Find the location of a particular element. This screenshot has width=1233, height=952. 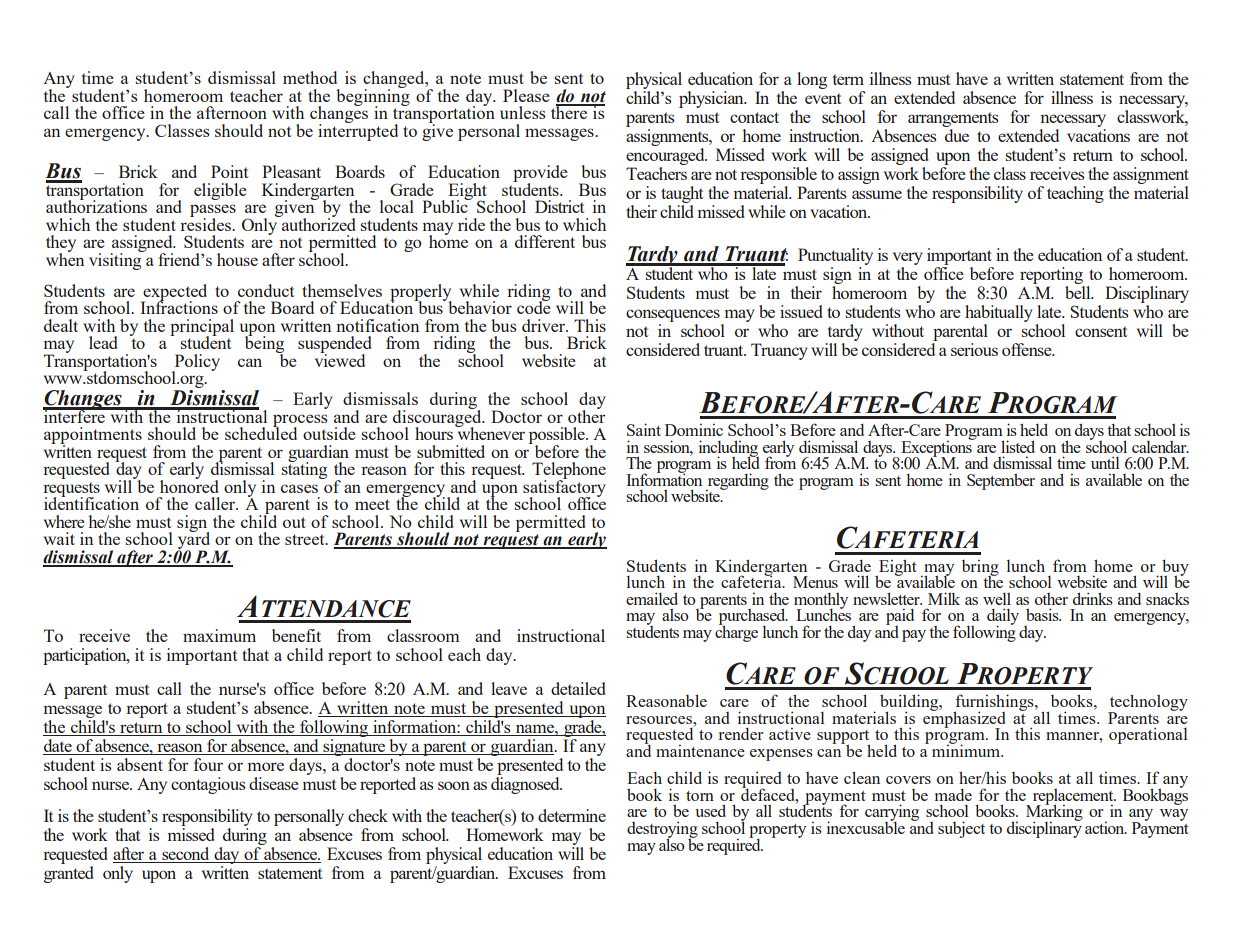

emailed is located at coordinates (652, 598).
